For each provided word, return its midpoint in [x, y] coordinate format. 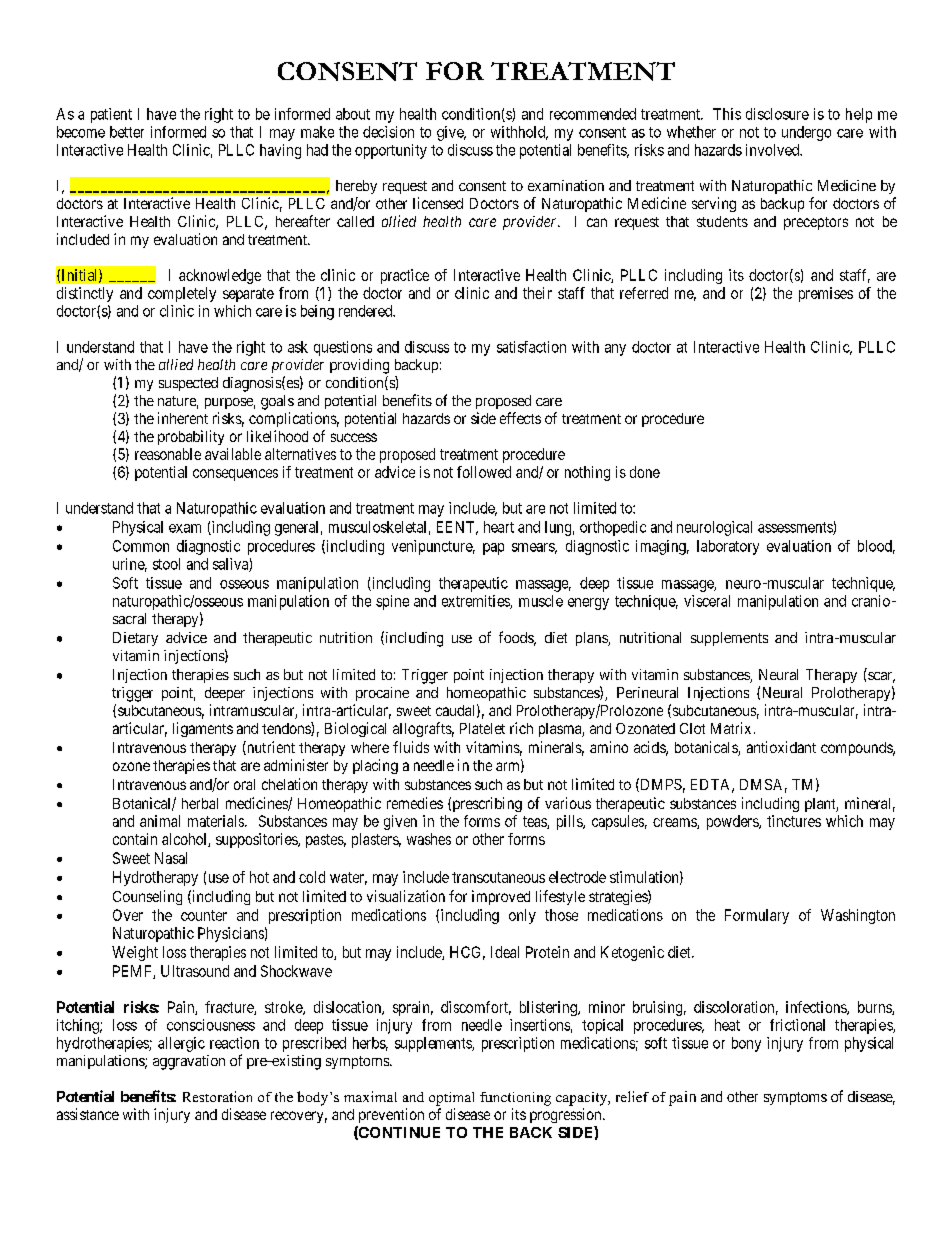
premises [826, 294]
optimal [451, 1099]
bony [746, 1044]
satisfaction [531, 347]
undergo [806, 133]
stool [166, 564]
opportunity [391, 151]
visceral [707, 601]
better [127, 132]
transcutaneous [498, 877]
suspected [188, 384]
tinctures [794, 821]
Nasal [171, 858]
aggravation [189, 1062]
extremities [476, 602]
